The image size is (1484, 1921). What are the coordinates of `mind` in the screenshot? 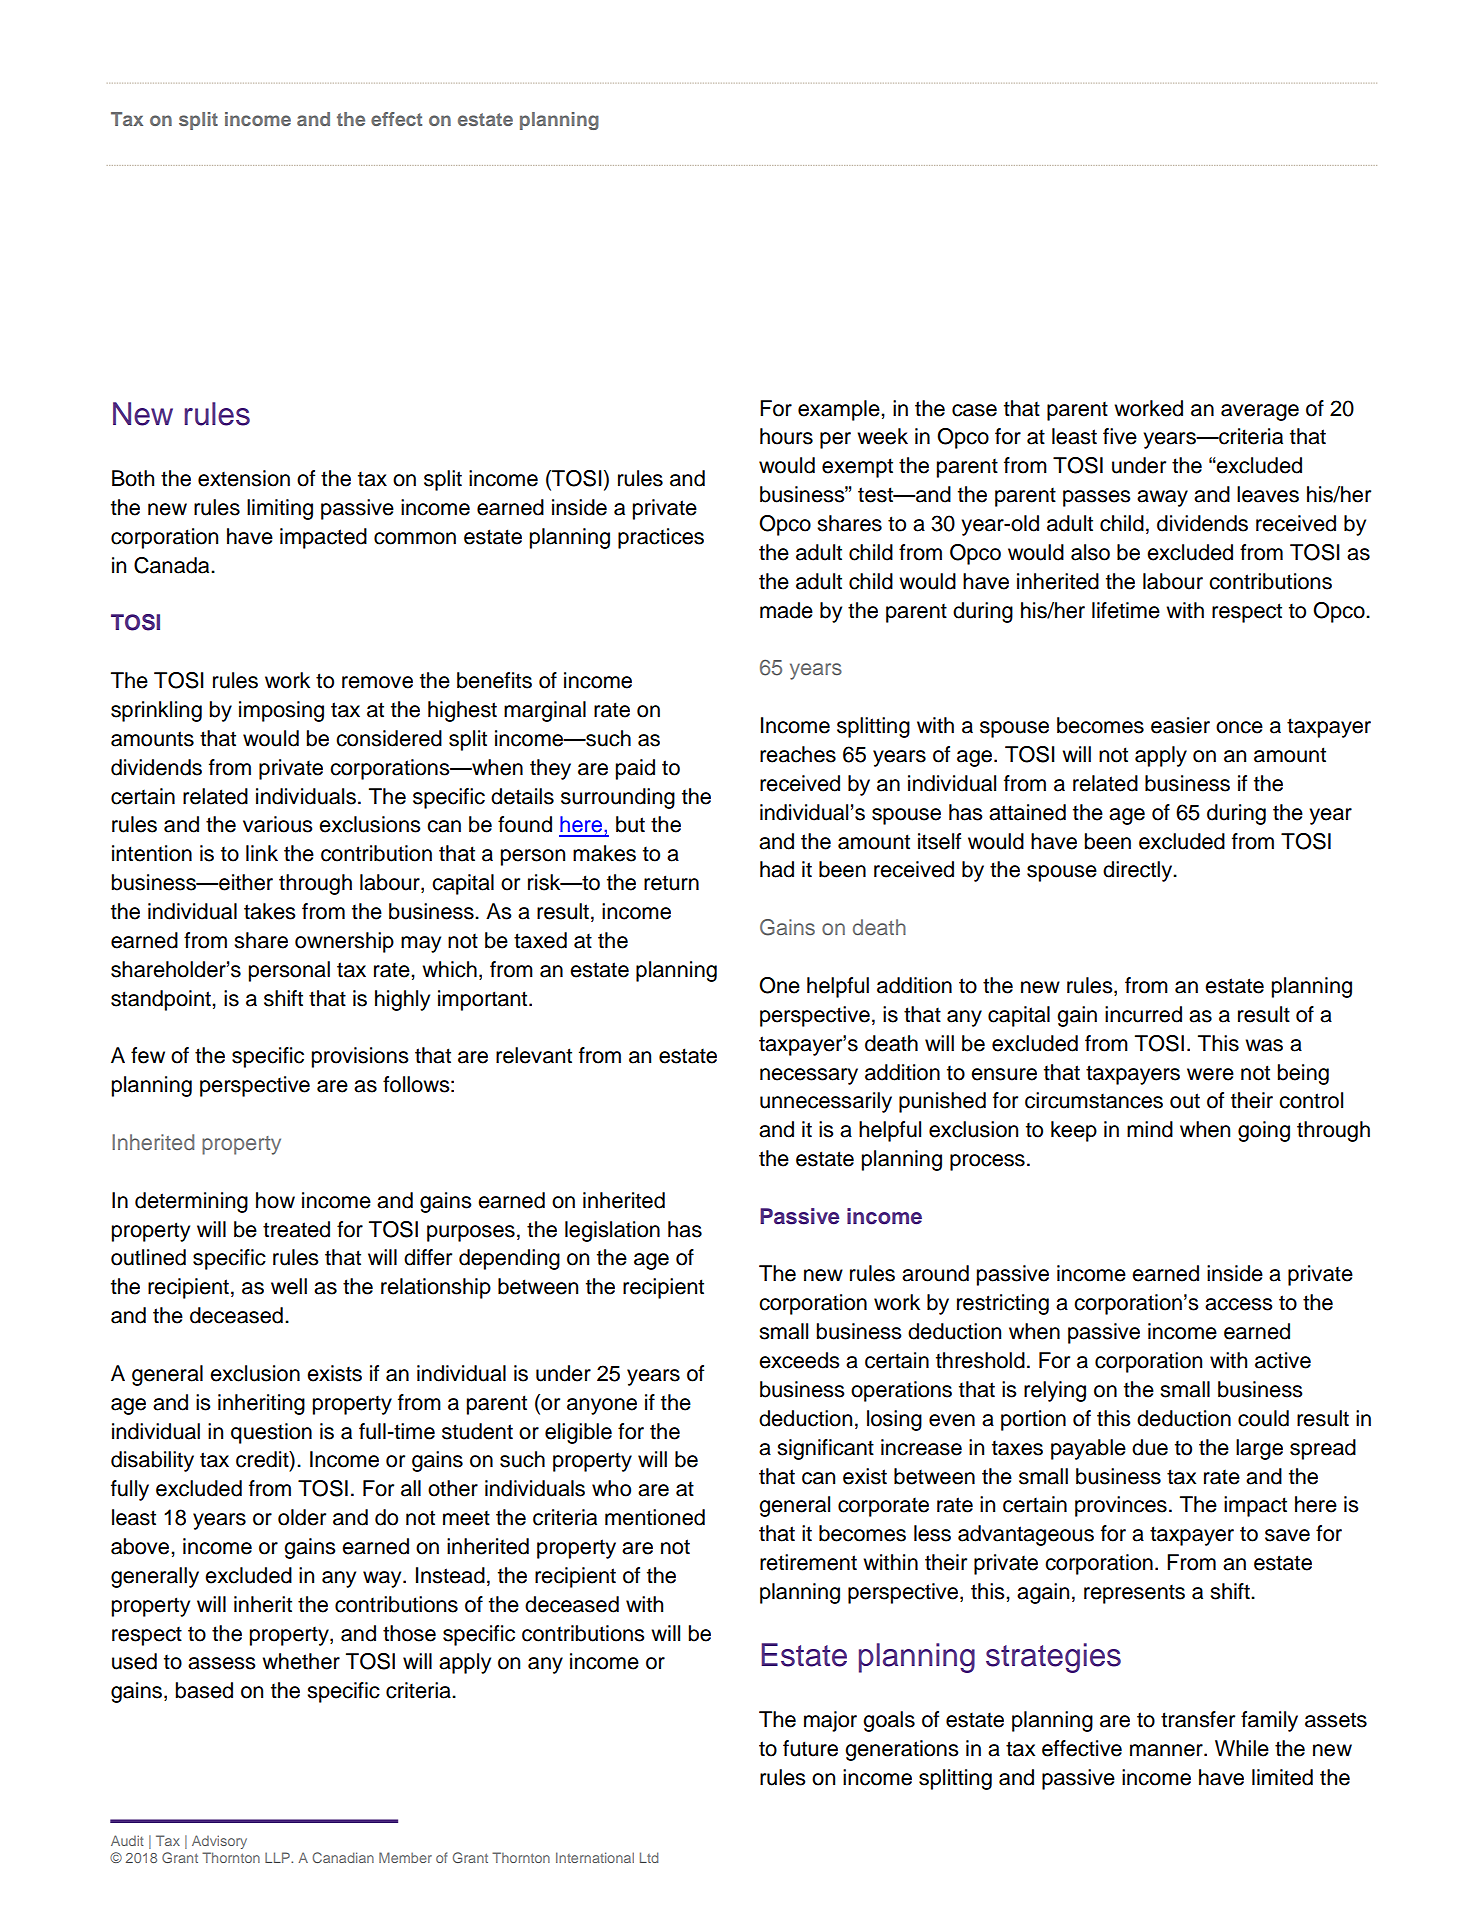 It's located at (1150, 1129).
